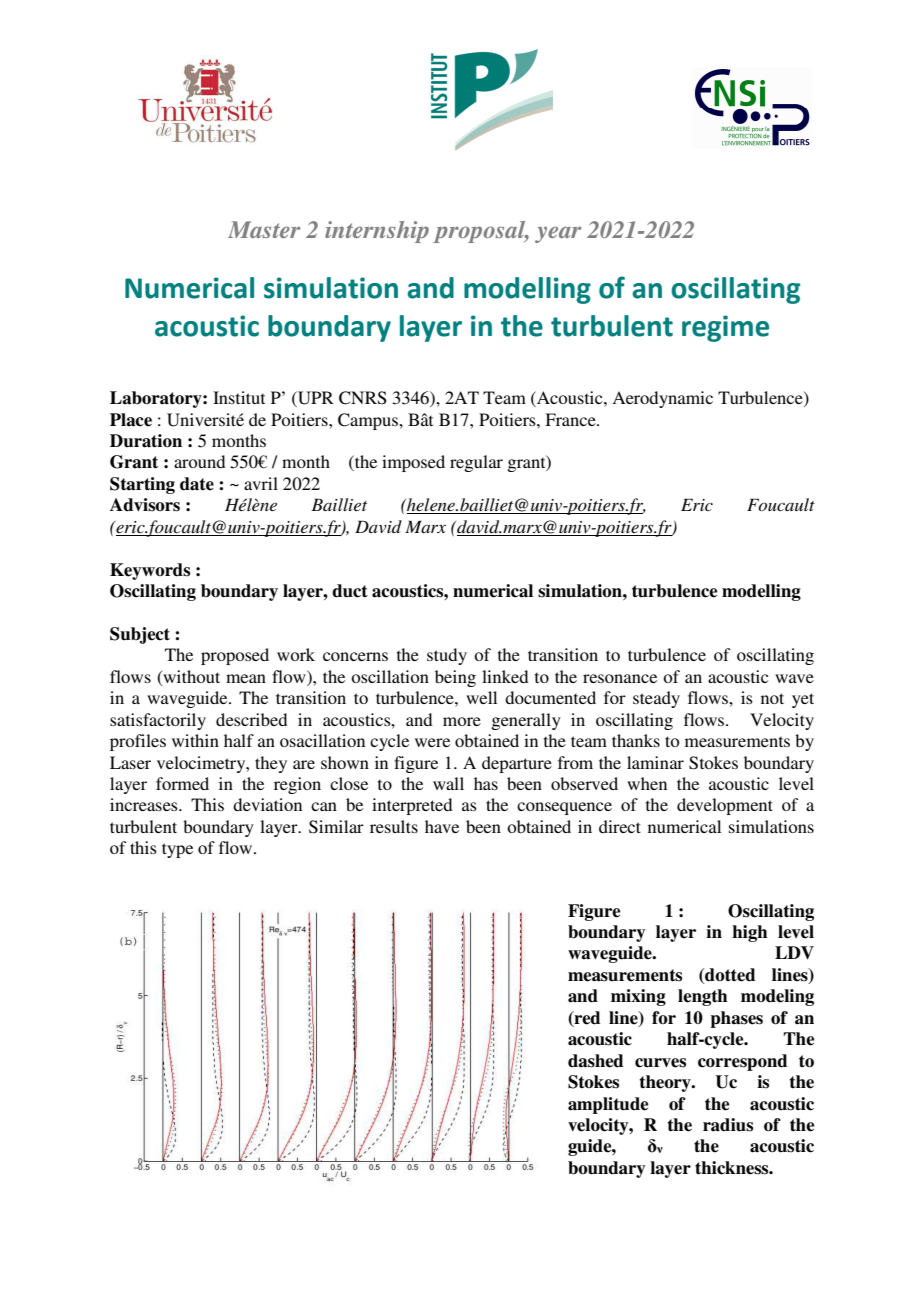  What do you see at coordinates (177, 850) in the screenshot?
I see `type` at bounding box center [177, 850].
